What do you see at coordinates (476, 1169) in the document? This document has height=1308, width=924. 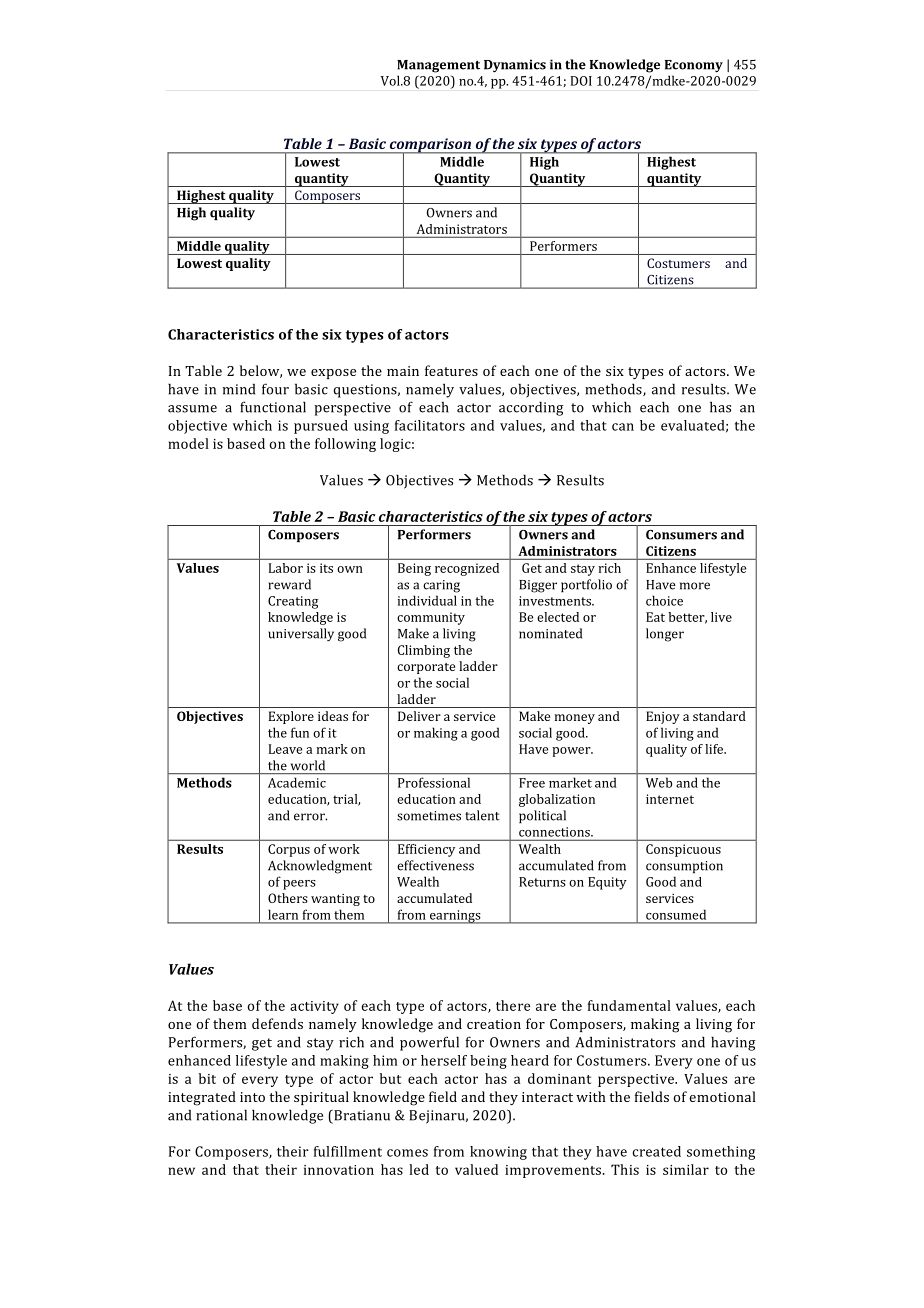 I see `valued` at bounding box center [476, 1169].
